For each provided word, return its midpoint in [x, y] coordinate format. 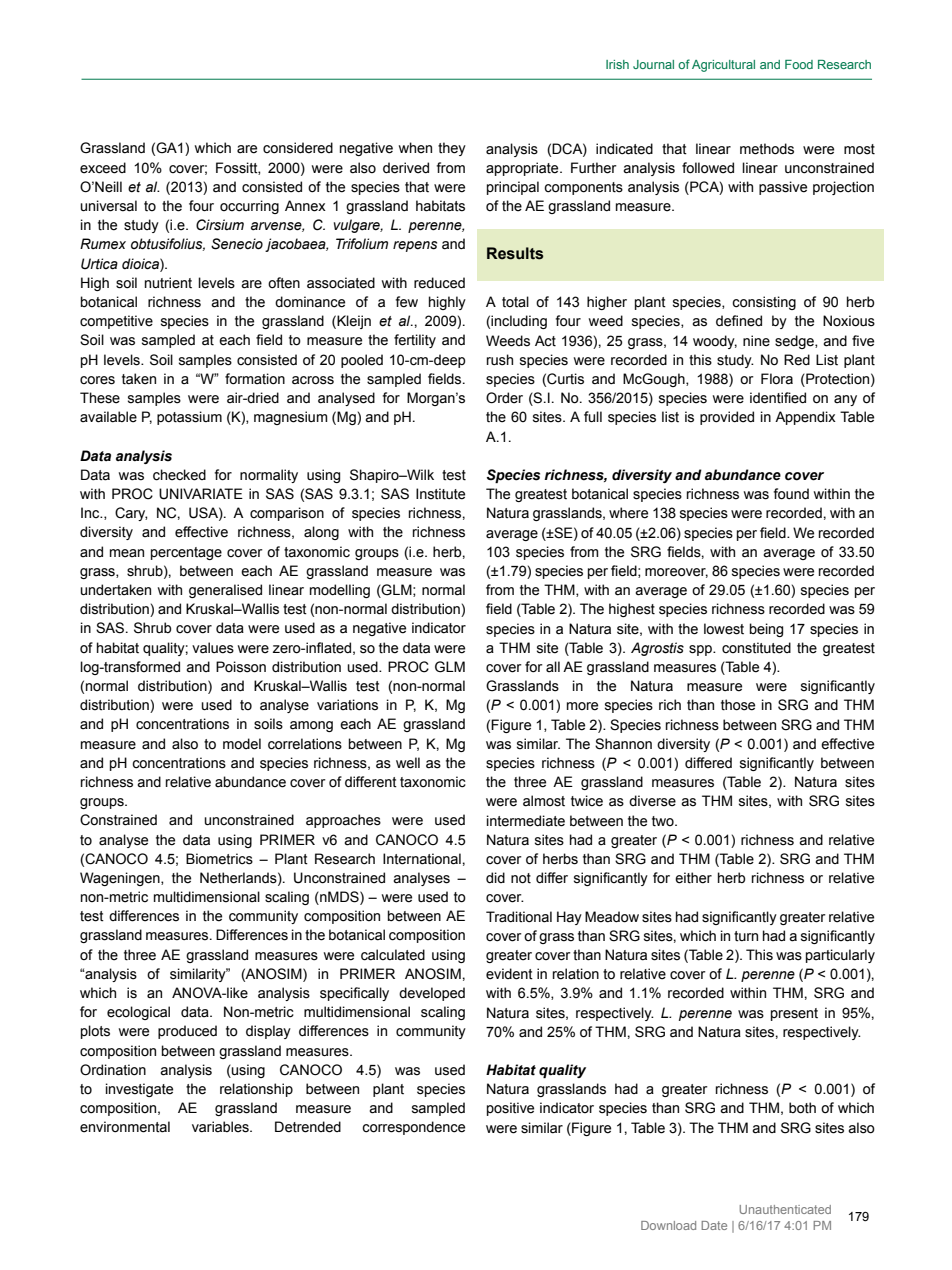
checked [179, 475]
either [693, 878]
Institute [440, 494]
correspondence [413, 1128]
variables [221, 1127]
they [452, 149]
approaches [343, 821]
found [791, 494]
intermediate [526, 821]
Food [799, 64]
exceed [103, 168]
